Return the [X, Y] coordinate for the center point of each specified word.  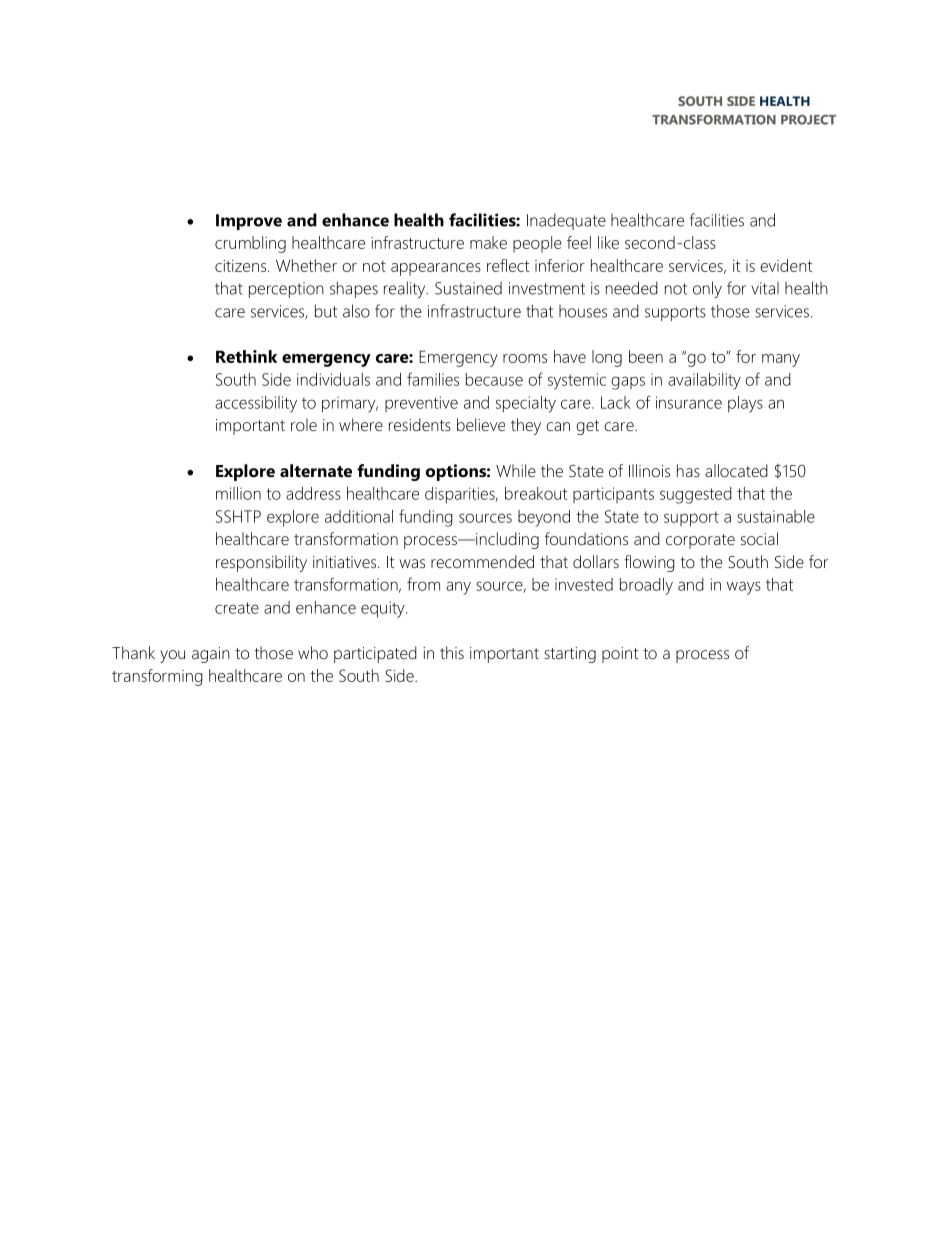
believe [481, 424]
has [688, 470]
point [620, 655]
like [608, 242]
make [488, 242]
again [211, 655]
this [452, 652]
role [304, 424]
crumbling [250, 244]
